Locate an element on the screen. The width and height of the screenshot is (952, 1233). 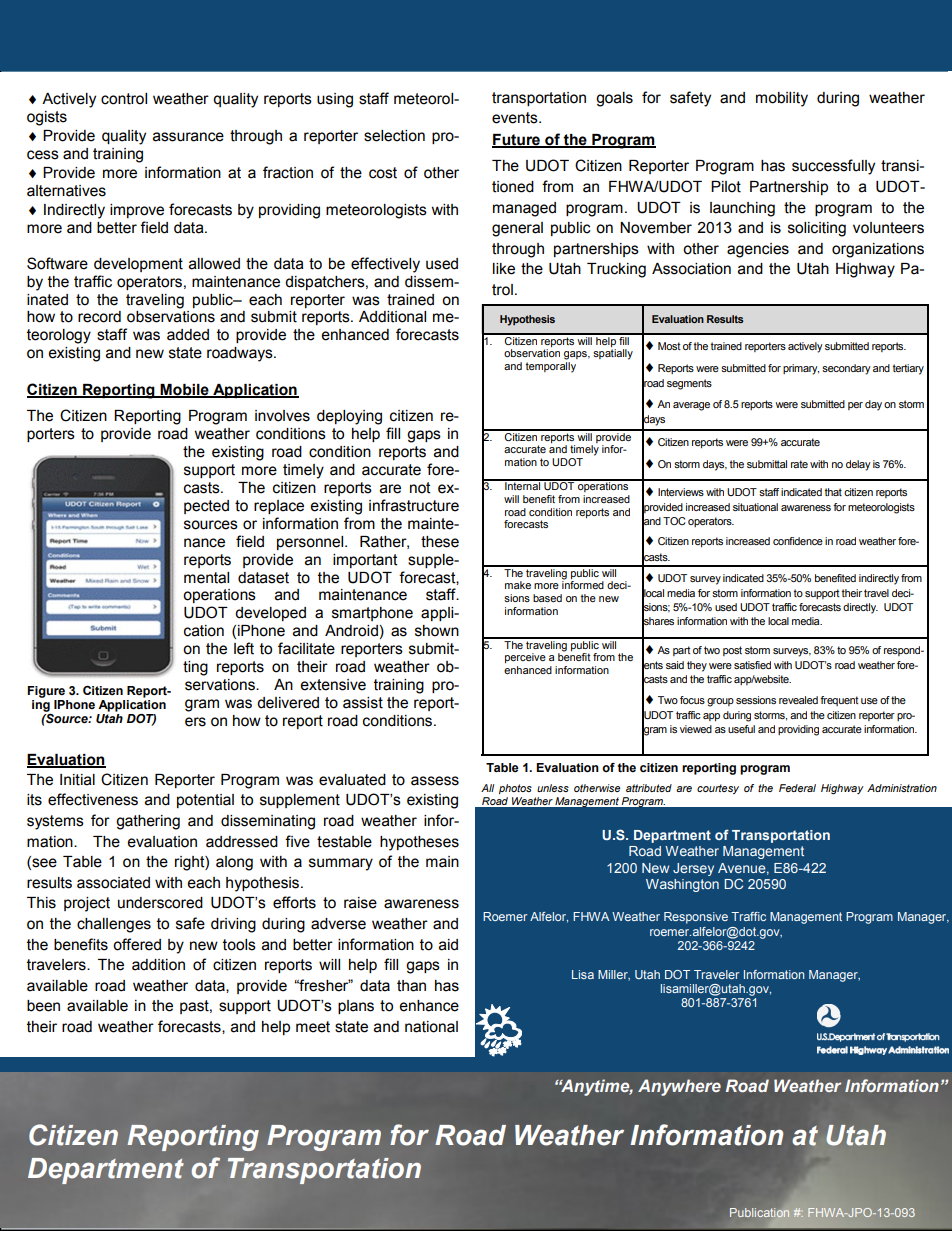
national is located at coordinates (431, 1027).
